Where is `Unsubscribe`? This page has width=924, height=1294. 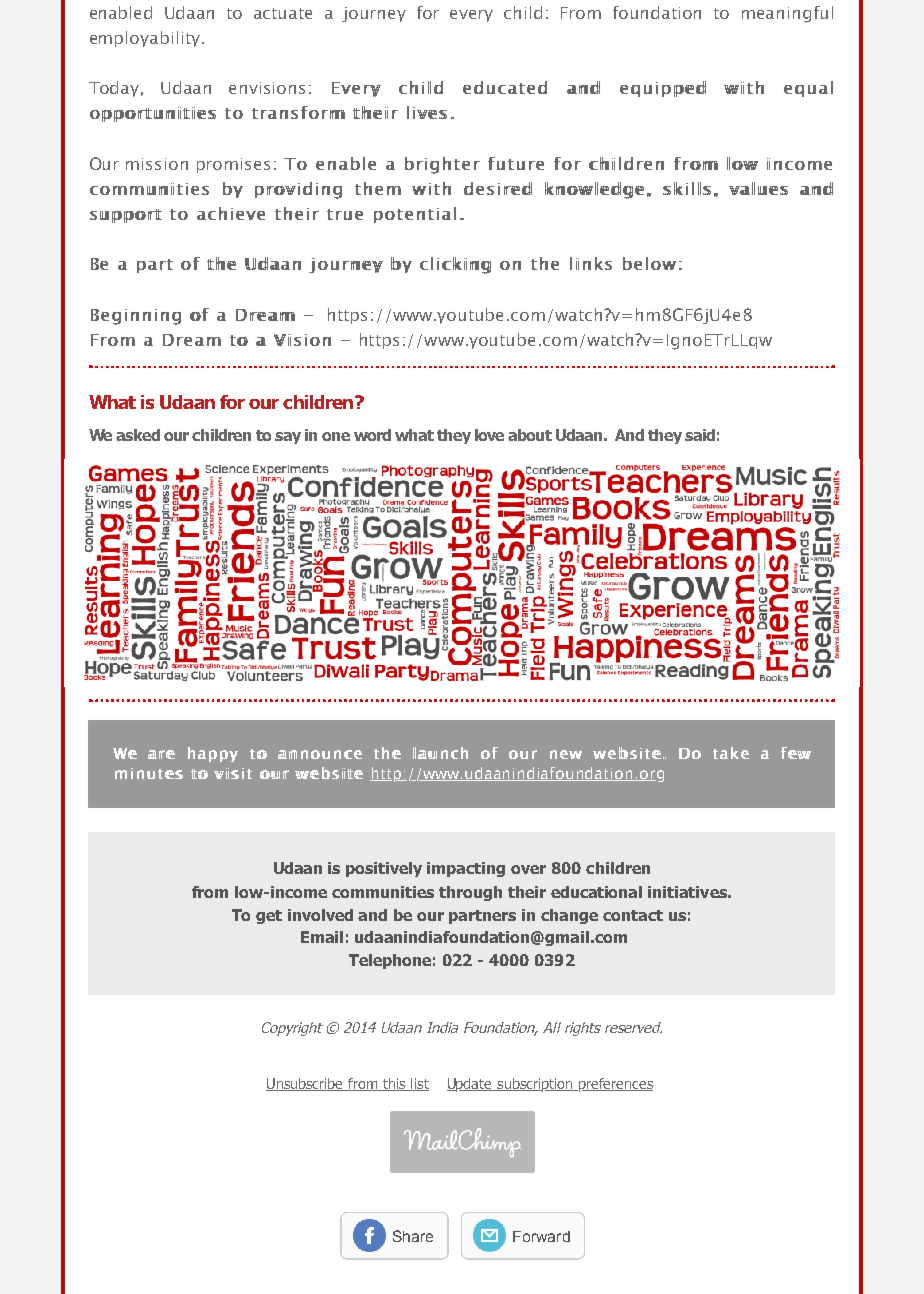
Unsubscribe is located at coordinates (306, 1084).
